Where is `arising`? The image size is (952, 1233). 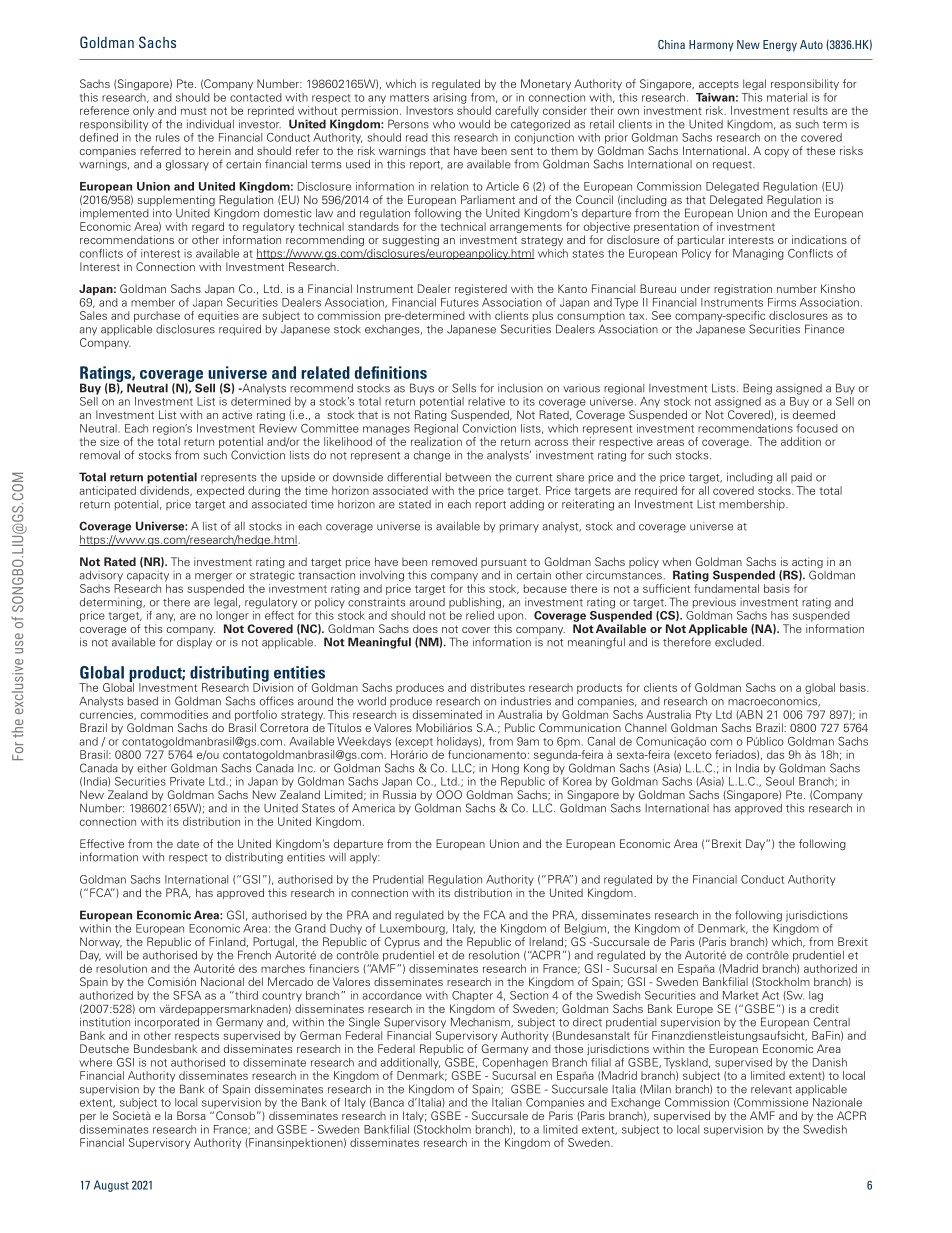 arising is located at coordinates (450, 98).
